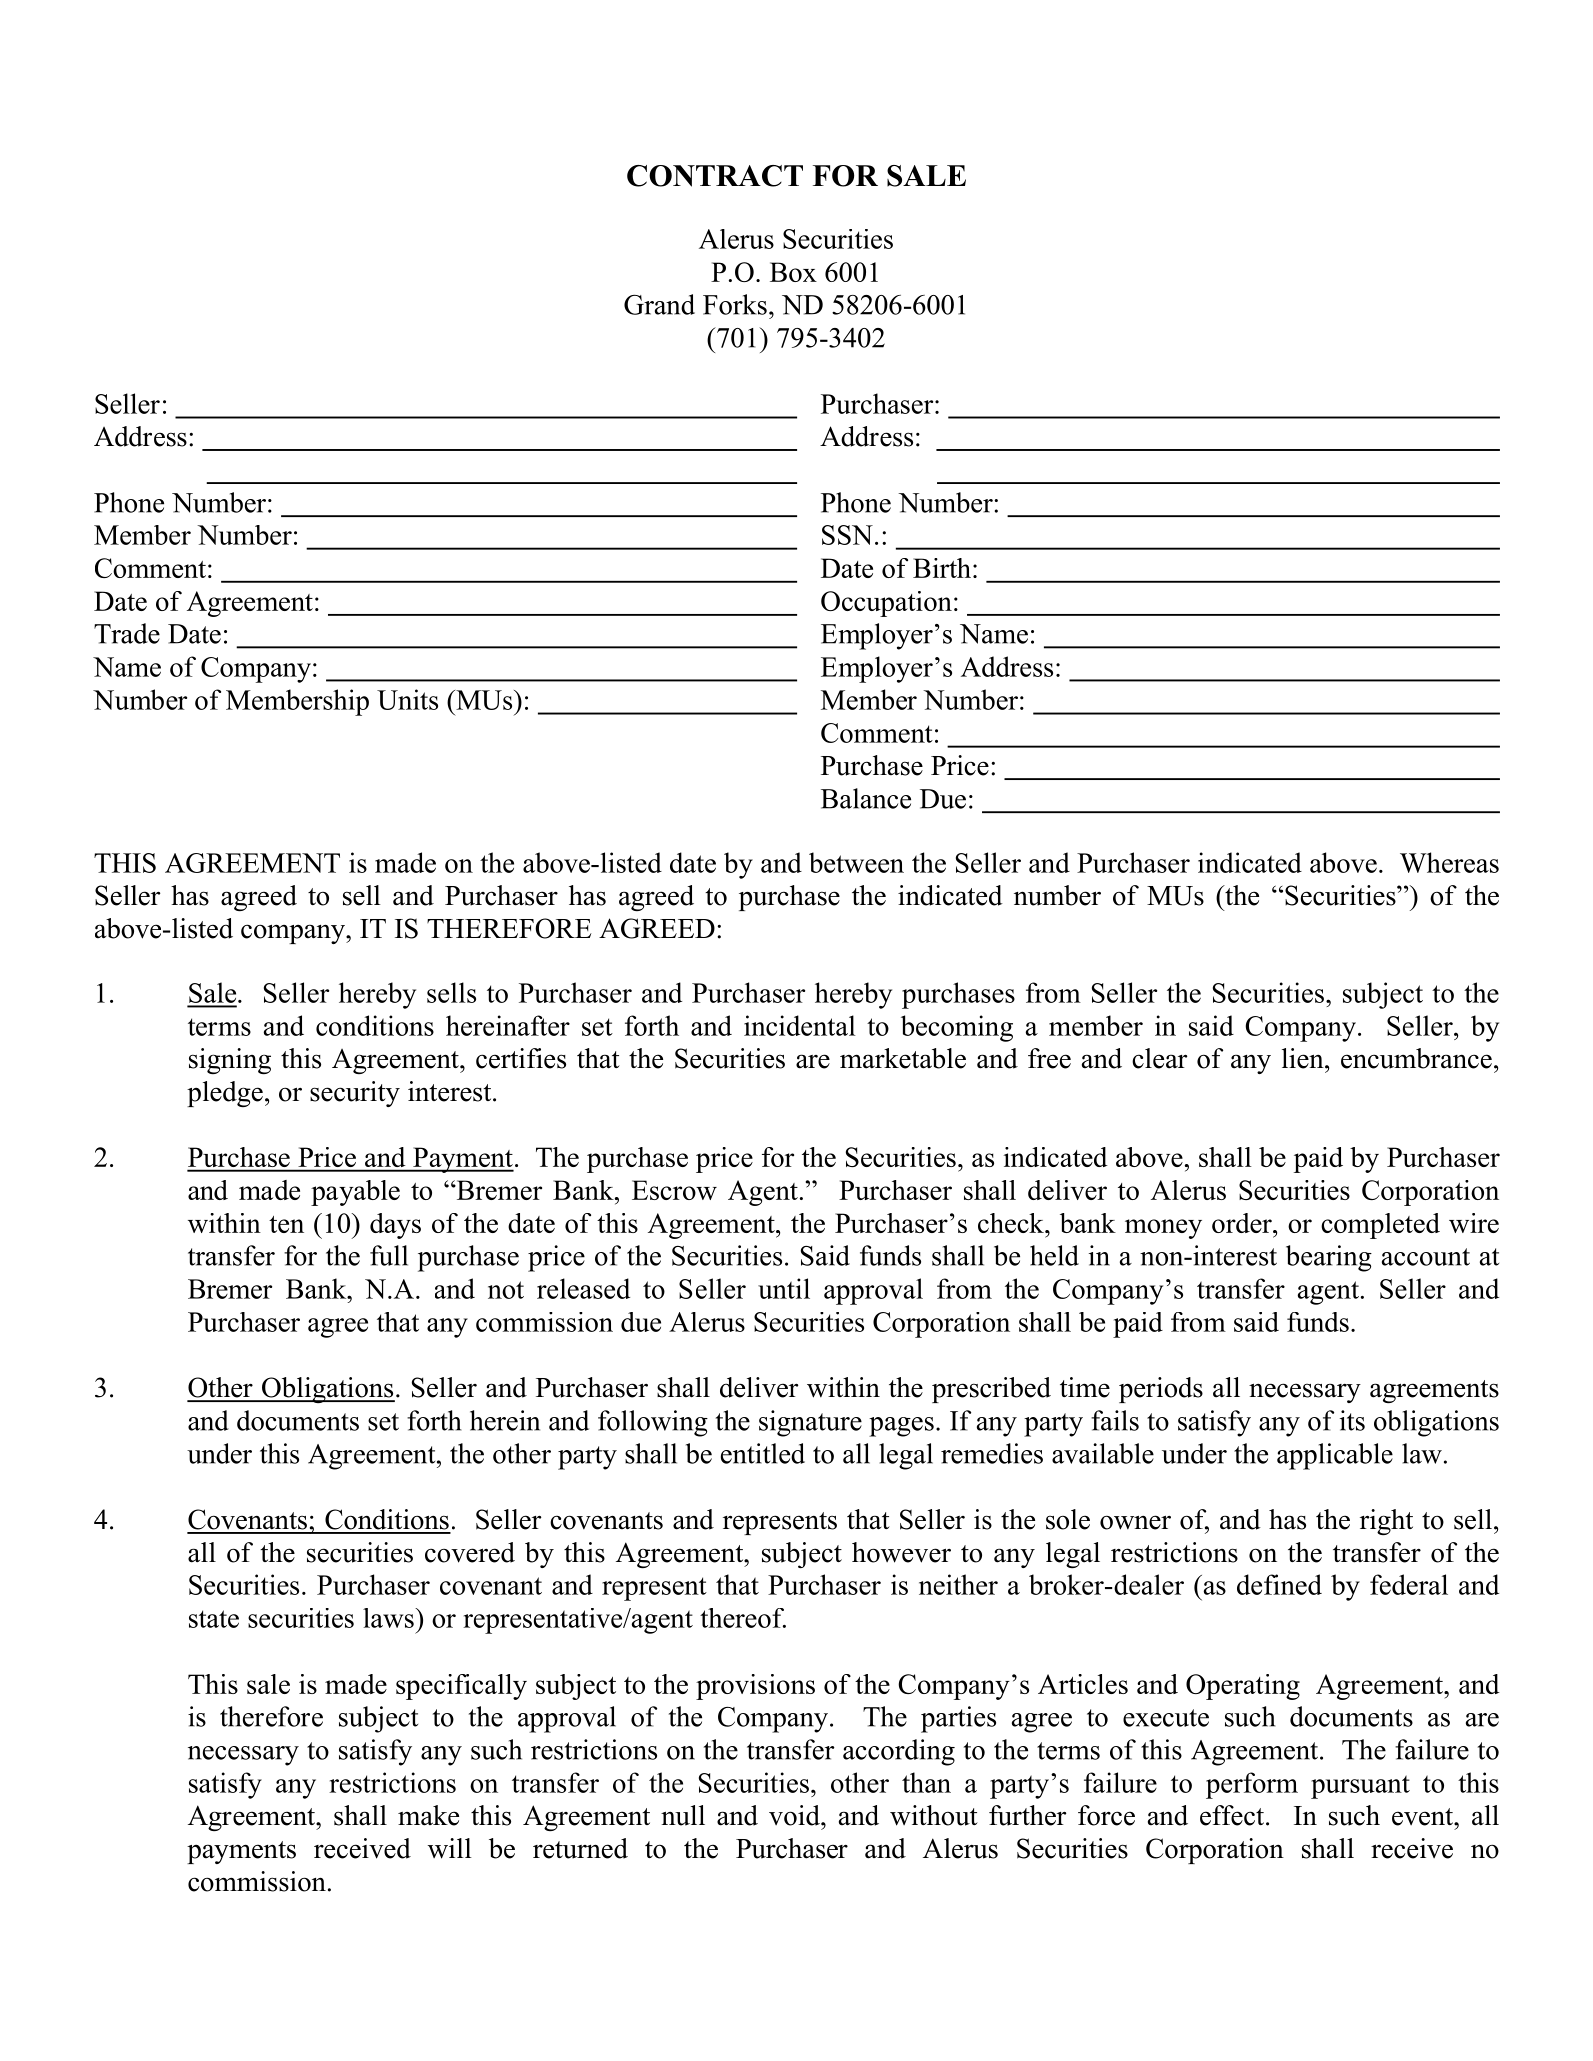 This screenshot has width=1593, height=2061. Describe the element at coordinates (784, 1288) in the screenshot. I see `until` at that location.
